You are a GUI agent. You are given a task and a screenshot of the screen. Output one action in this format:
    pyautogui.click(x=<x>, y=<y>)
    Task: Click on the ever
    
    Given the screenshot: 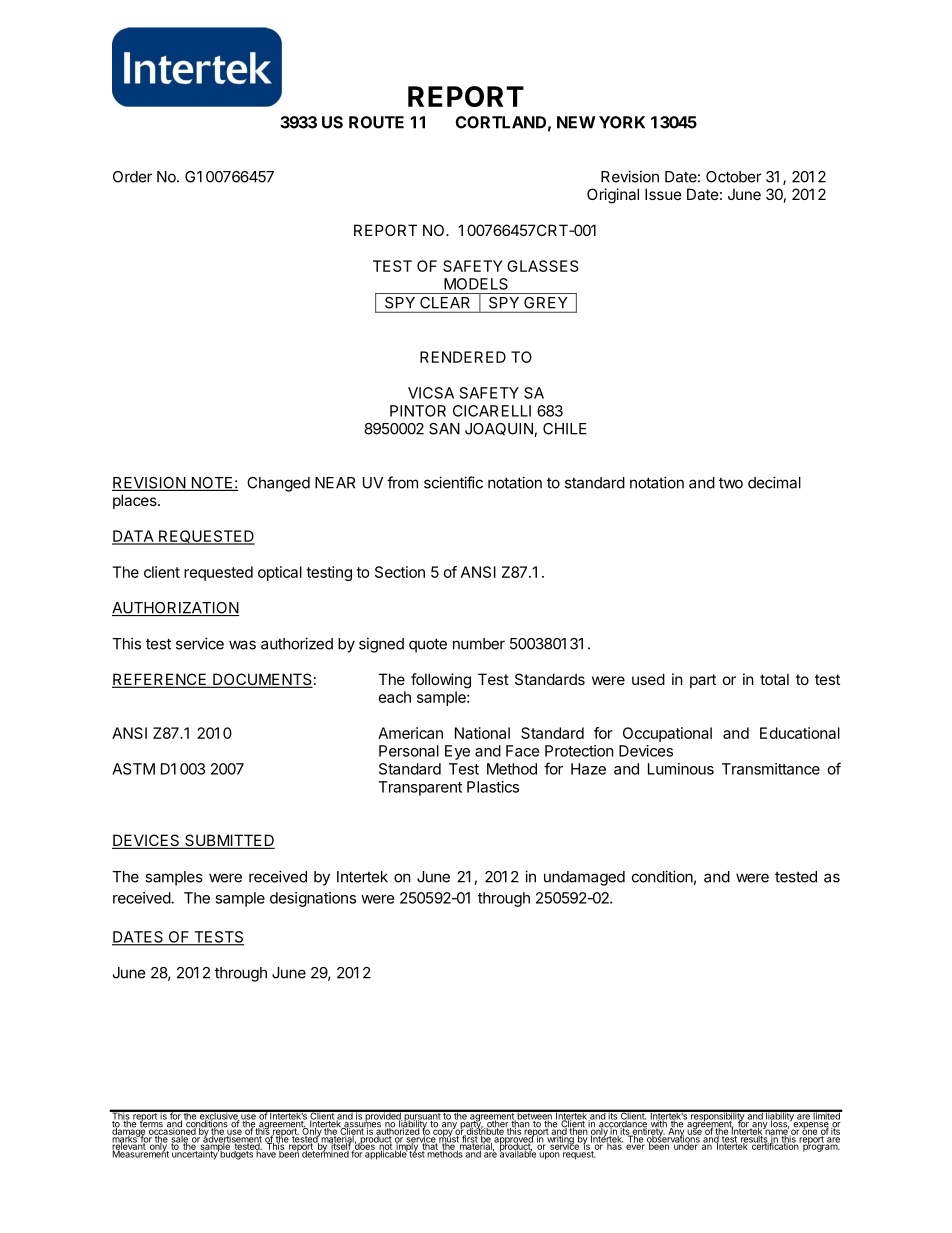 What is the action you would take?
    pyautogui.click(x=635, y=1146)
